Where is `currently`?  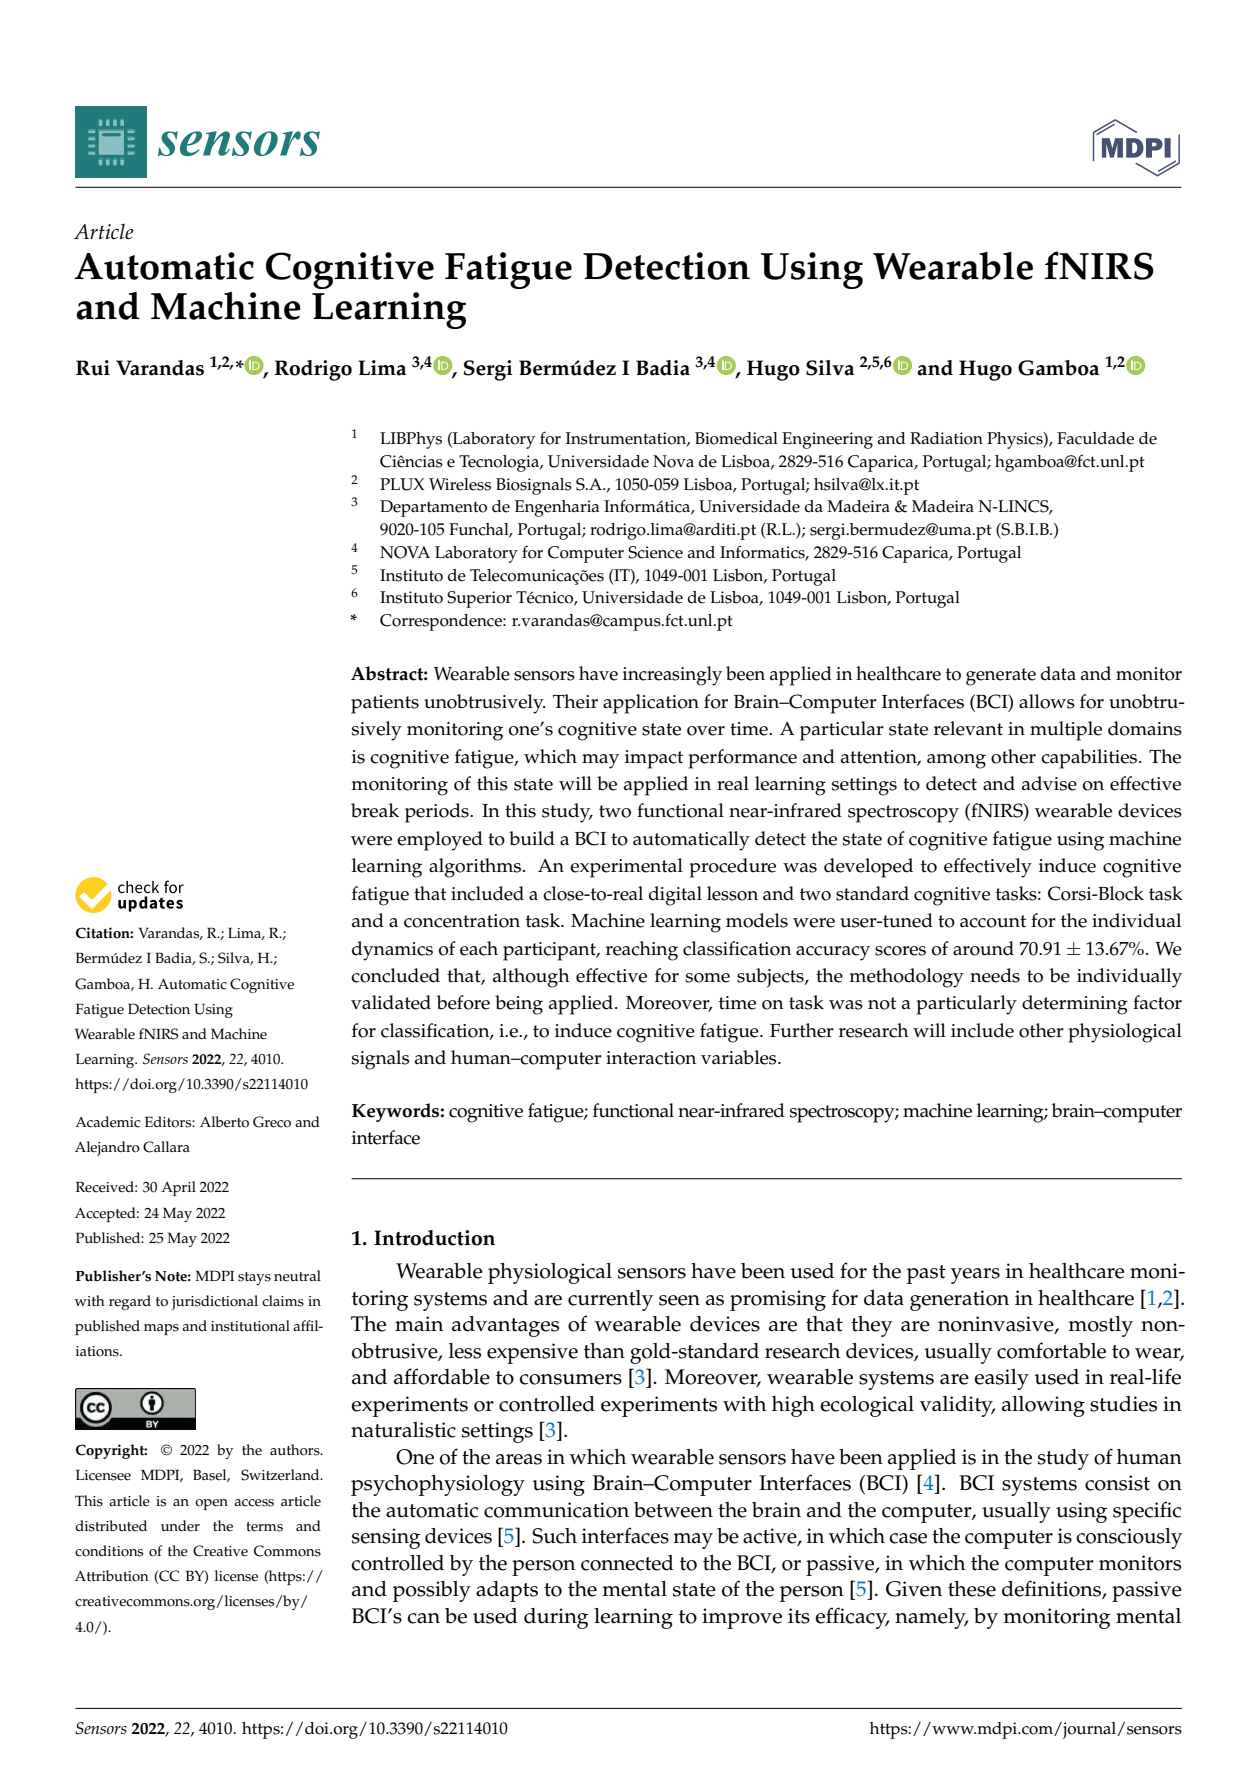 currently is located at coordinates (610, 1300).
